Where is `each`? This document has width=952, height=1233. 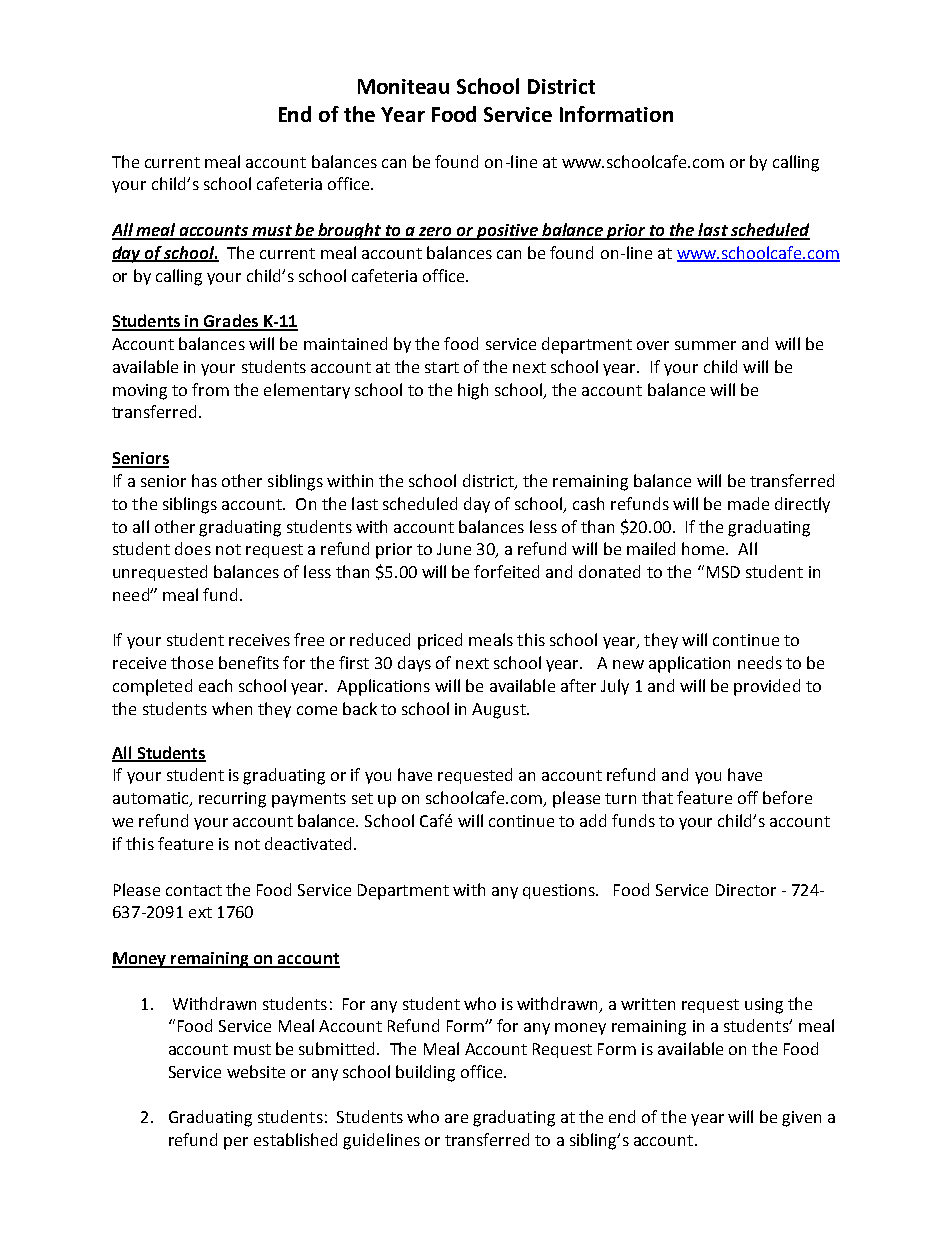 each is located at coordinates (215, 685).
